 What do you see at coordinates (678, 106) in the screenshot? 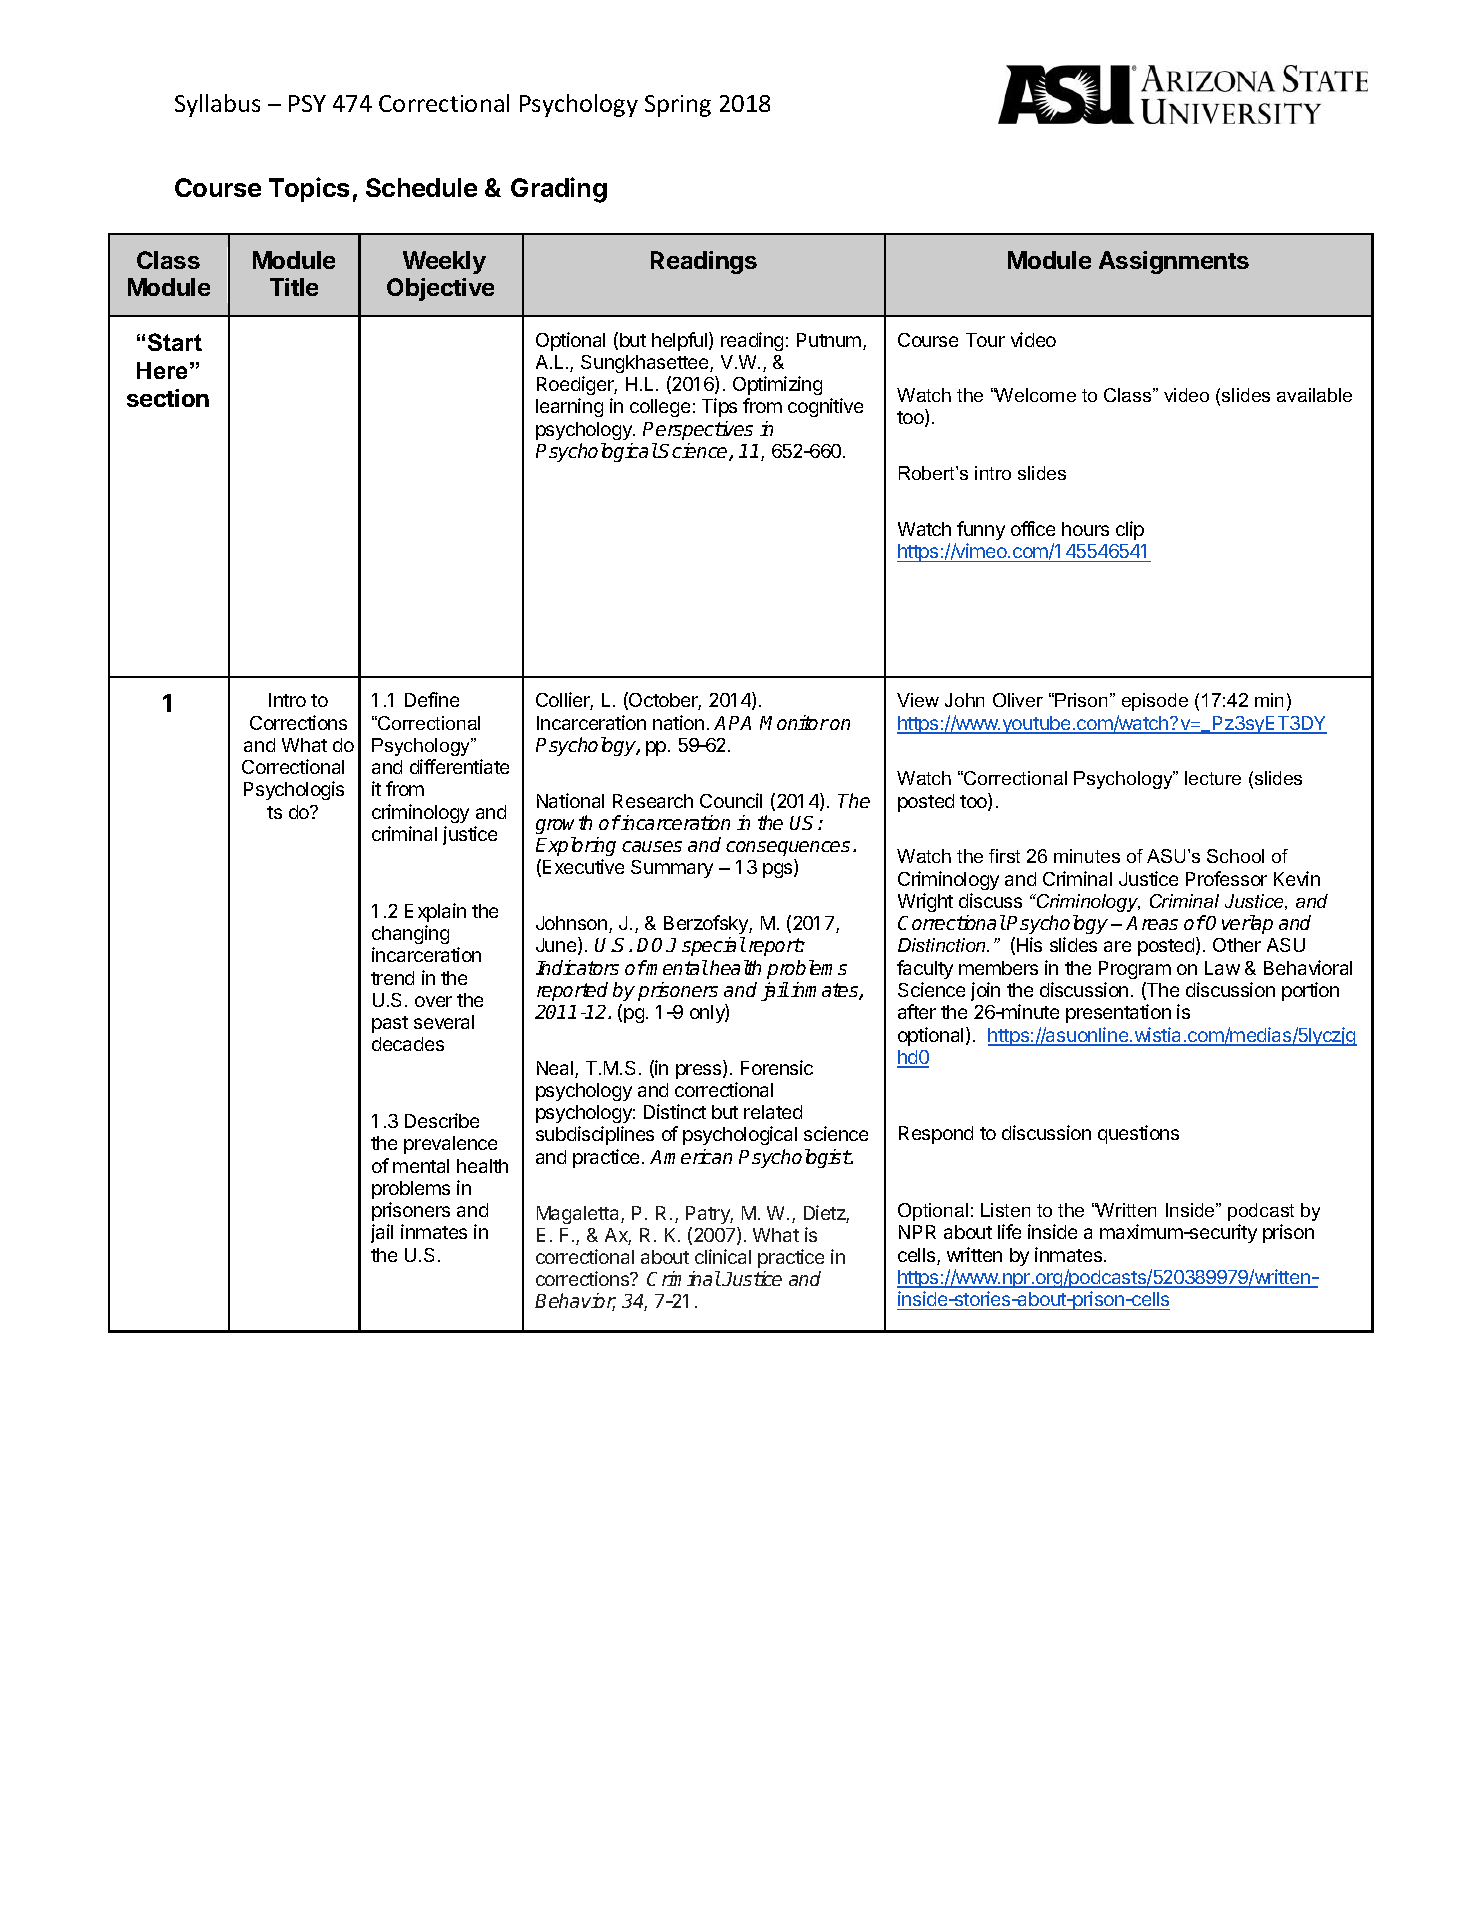
I see `Spring` at bounding box center [678, 106].
